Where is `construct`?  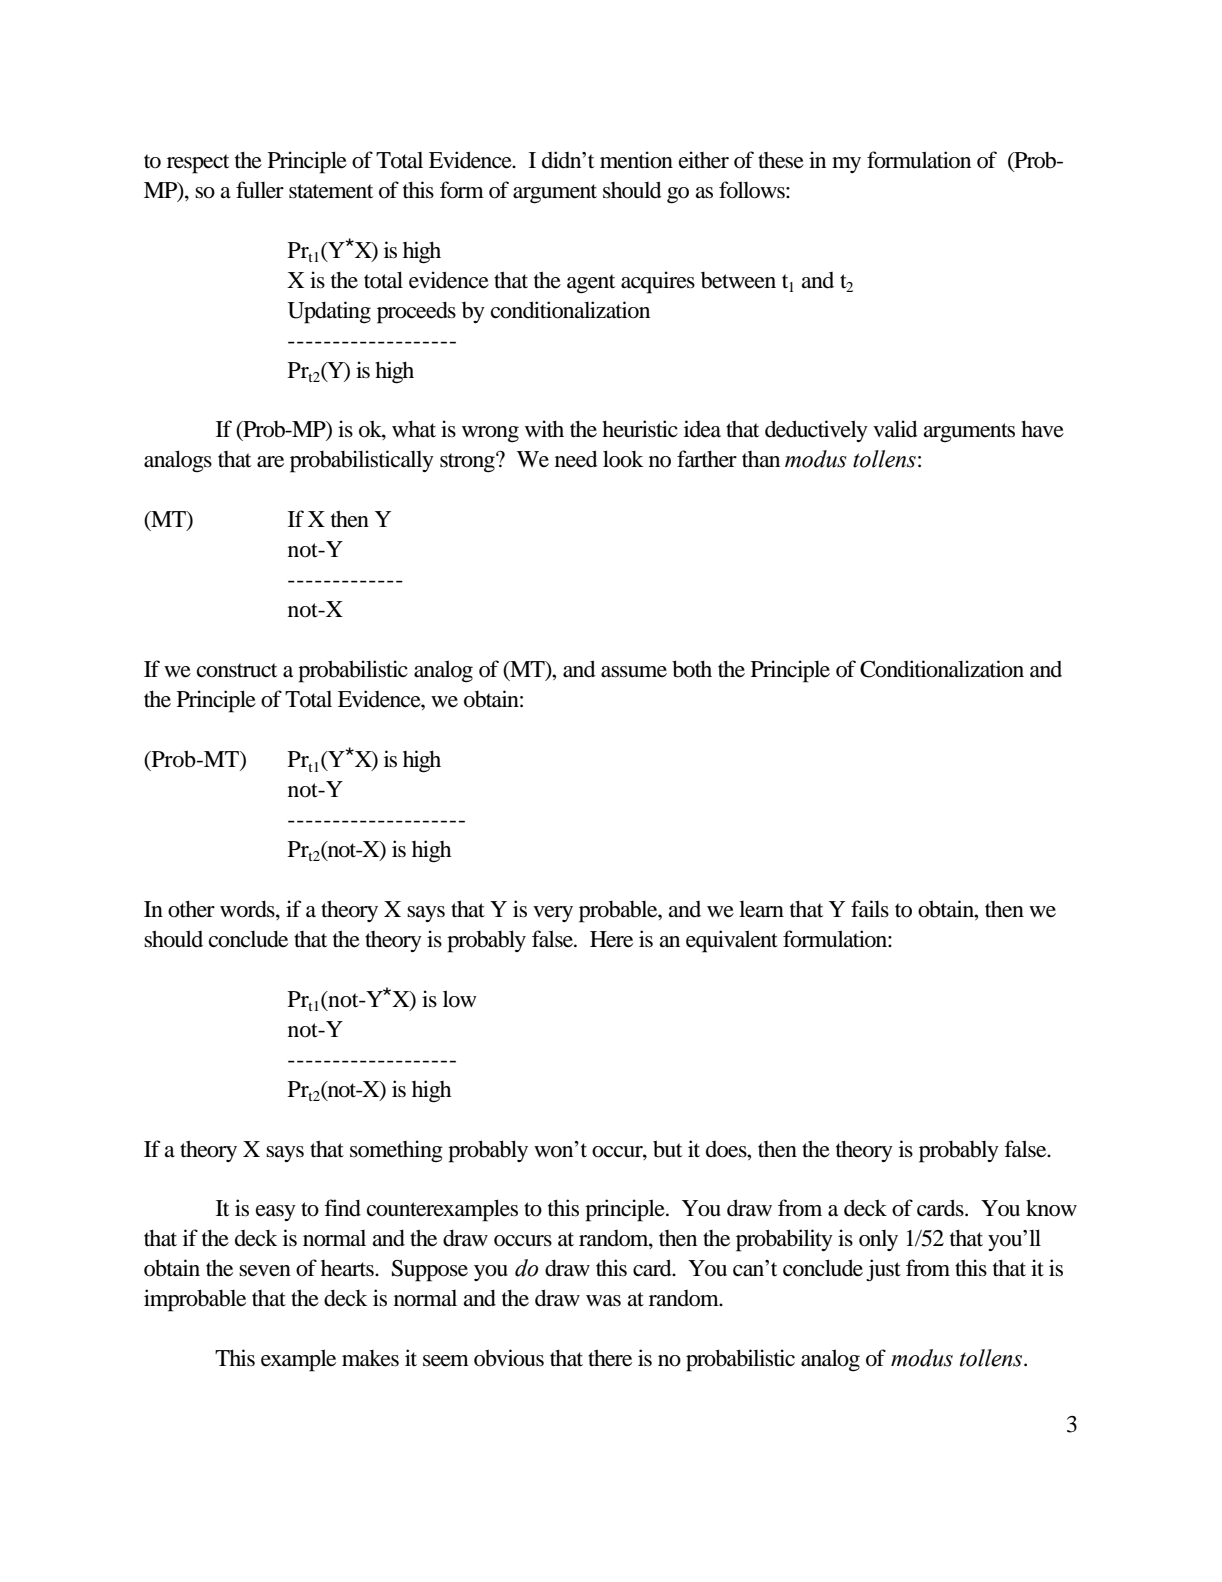 construct is located at coordinates (237, 670).
